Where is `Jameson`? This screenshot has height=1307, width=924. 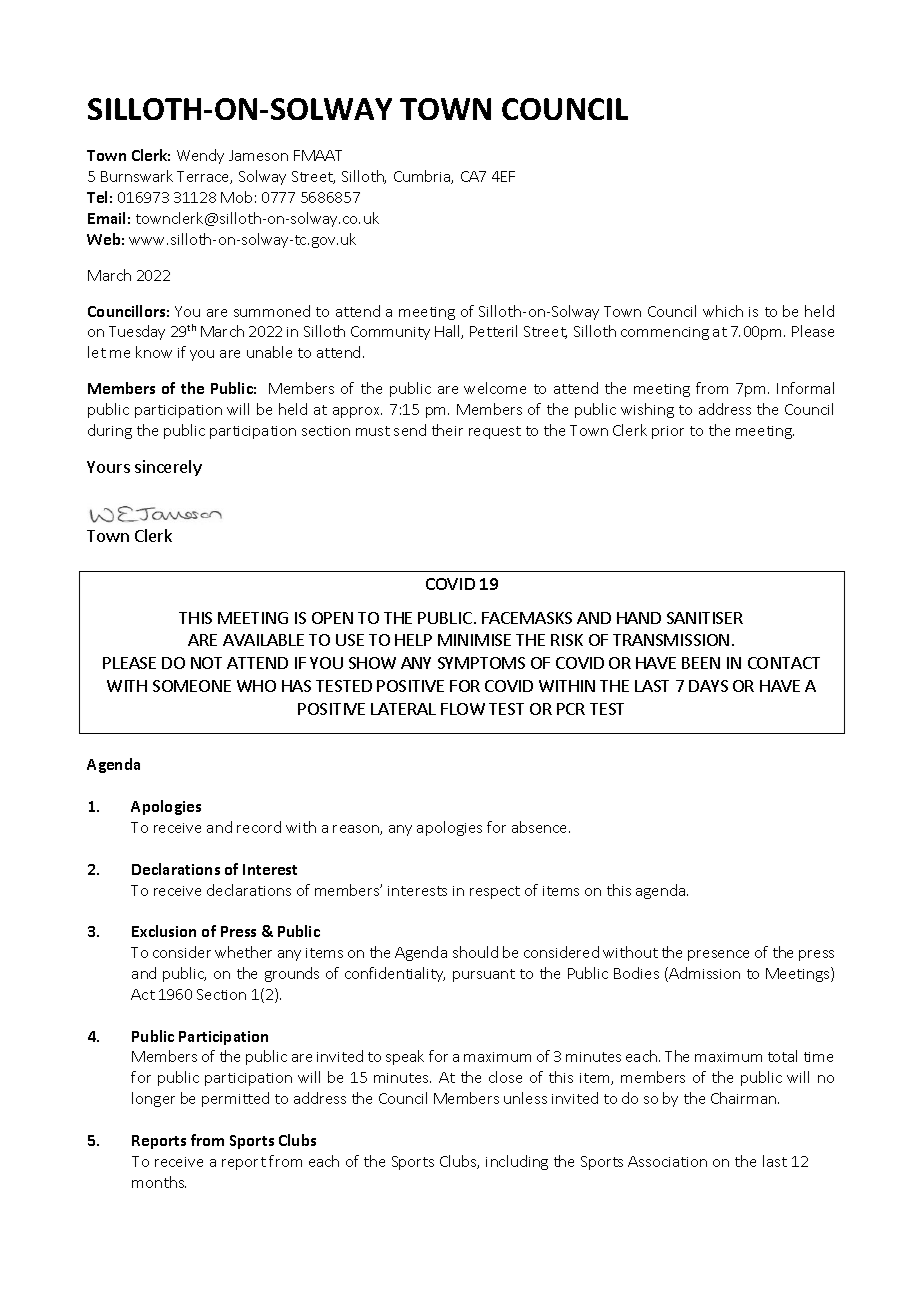 Jameson is located at coordinates (258, 155).
